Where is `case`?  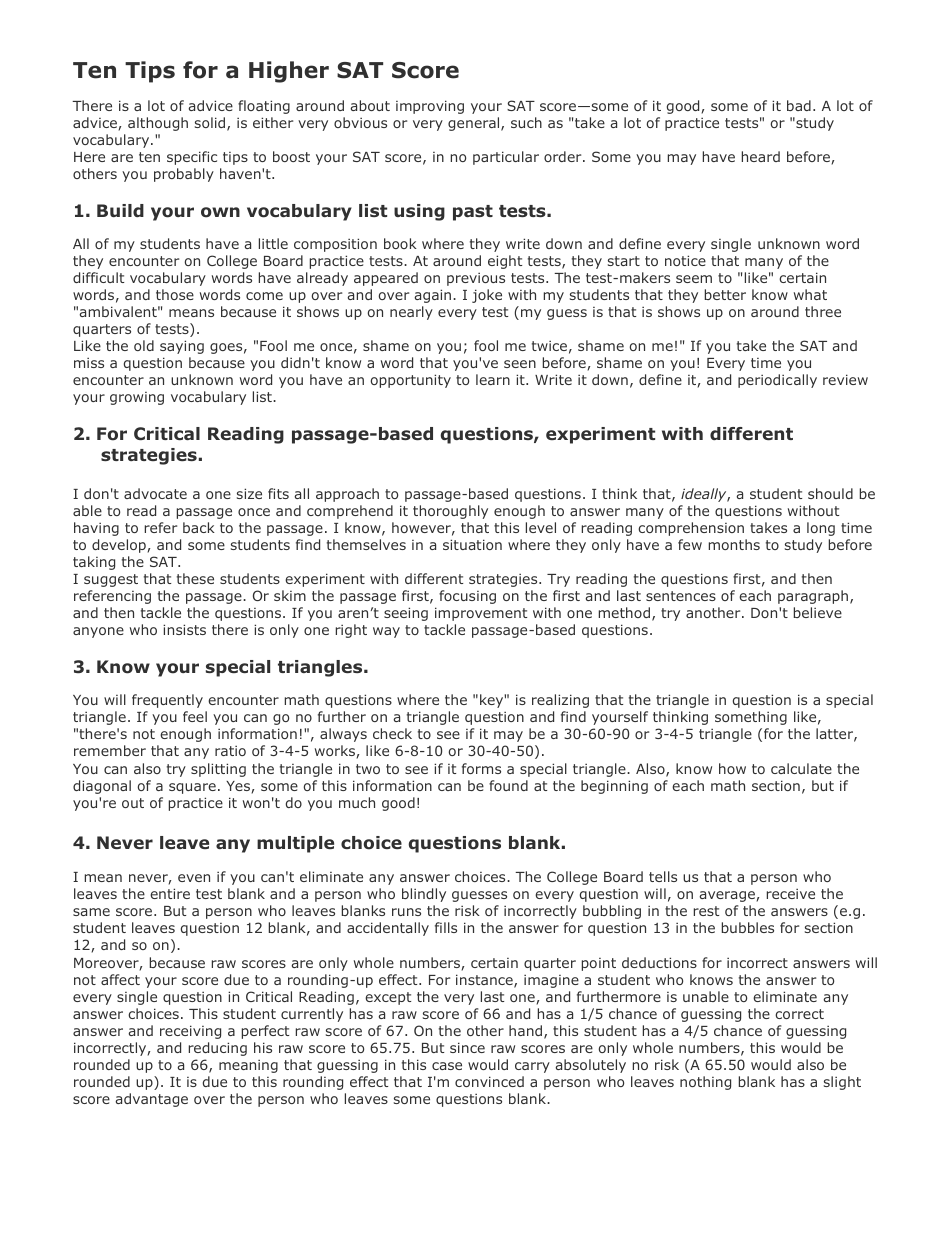
case is located at coordinates (447, 1066).
